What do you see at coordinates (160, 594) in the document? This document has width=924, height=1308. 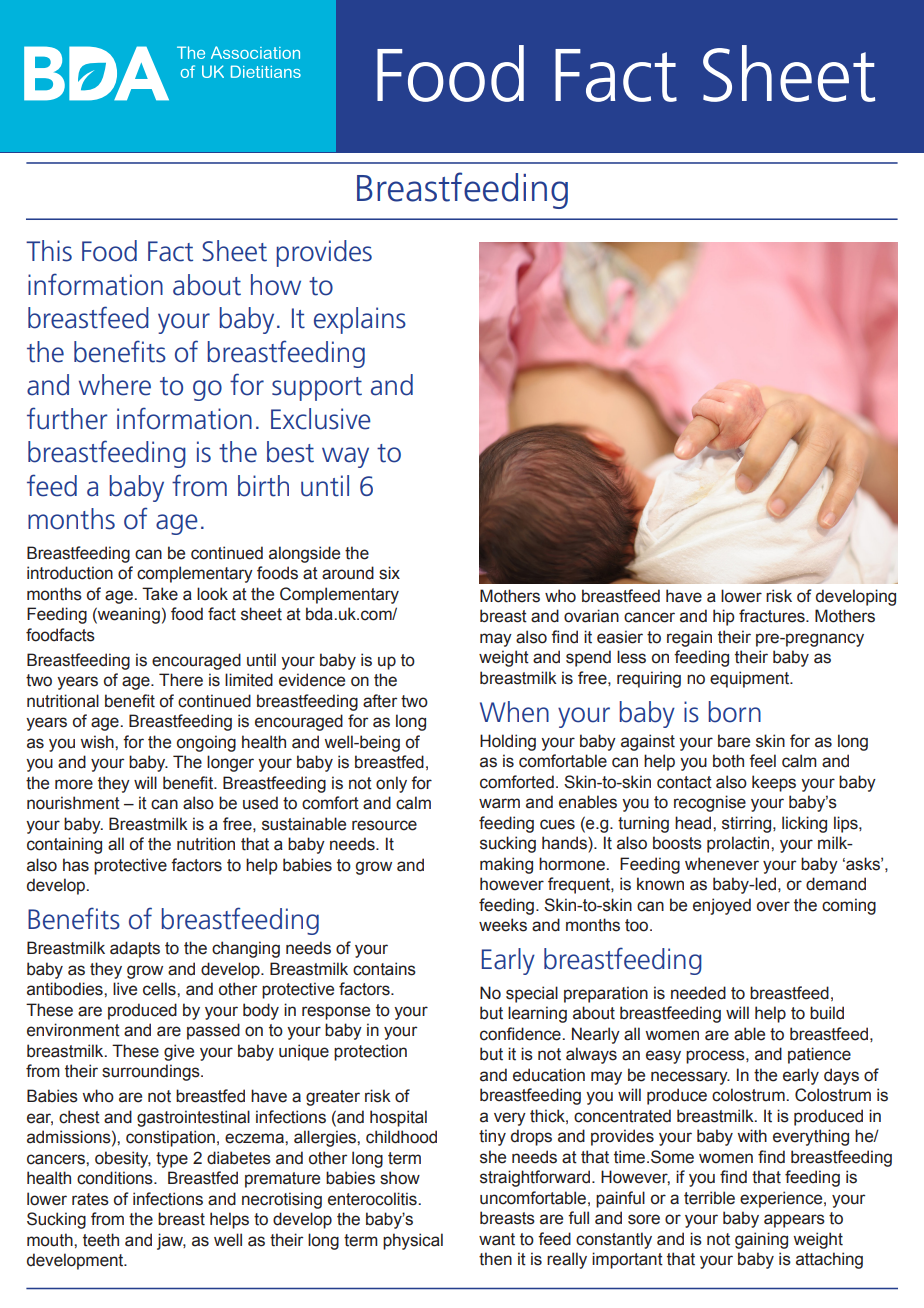 I see `Take` at bounding box center [160, 594].
